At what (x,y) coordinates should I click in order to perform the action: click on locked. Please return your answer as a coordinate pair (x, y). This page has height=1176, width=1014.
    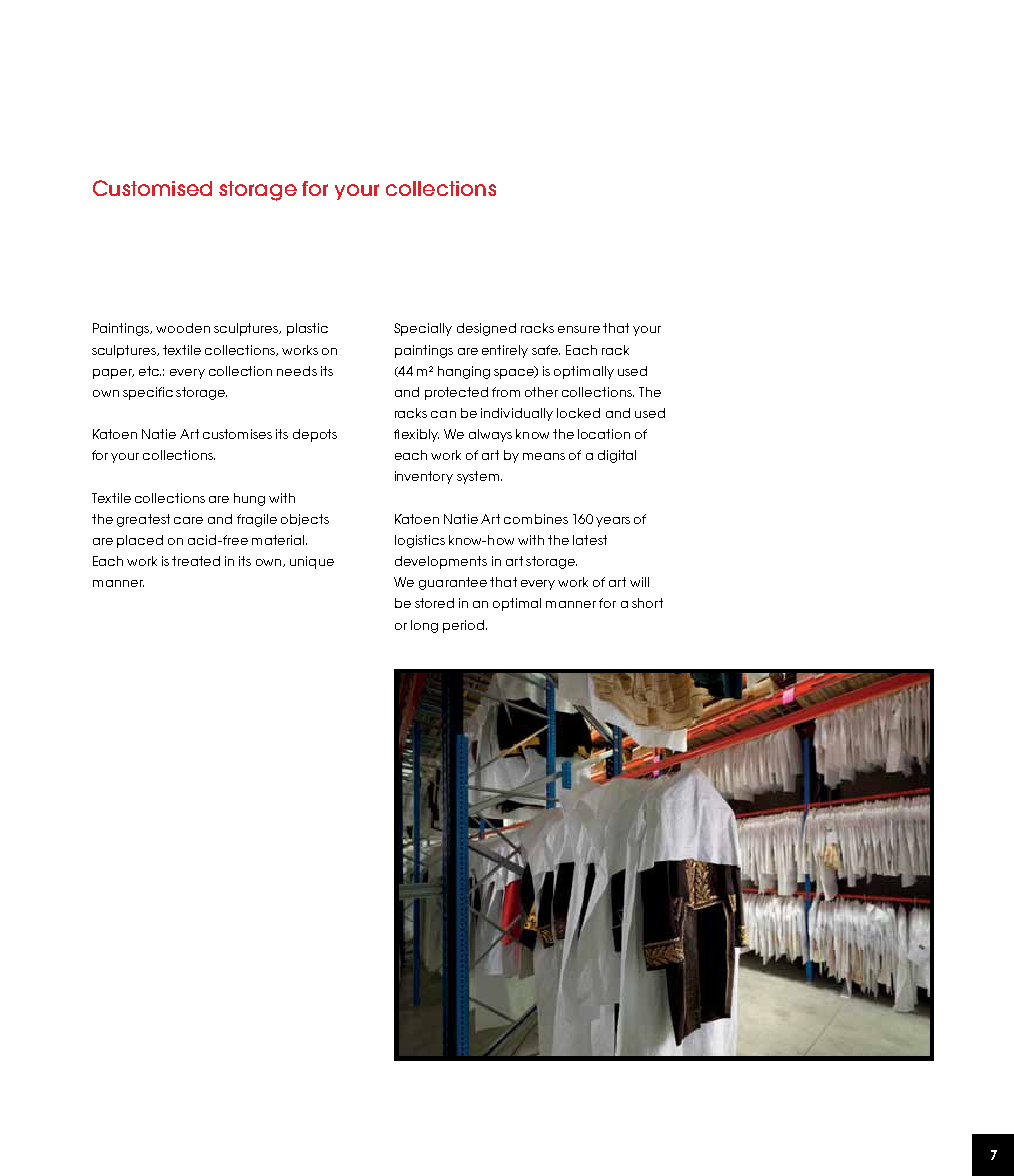
    Looking at the image, I should click on (578, 413).
